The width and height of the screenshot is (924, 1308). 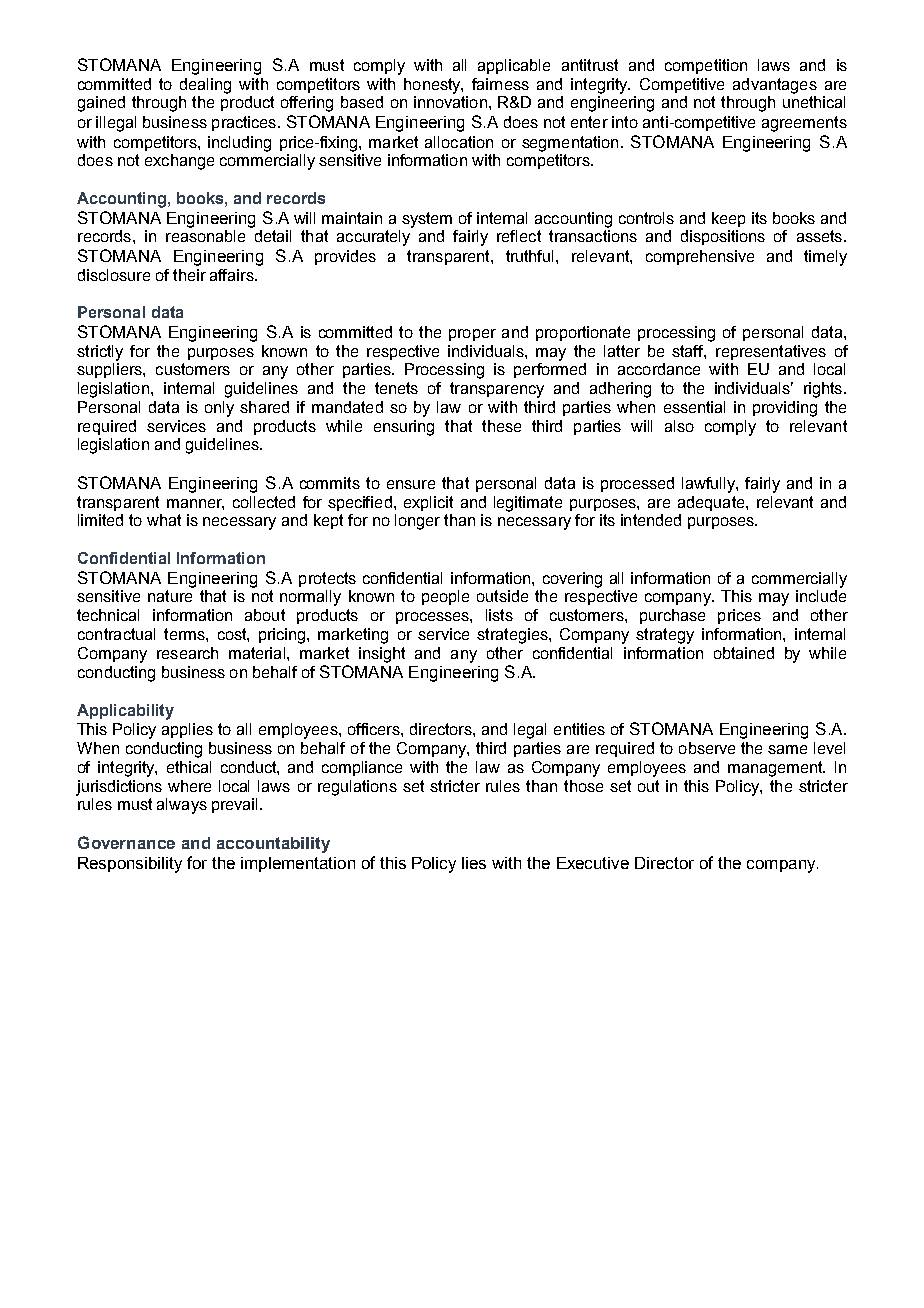 I want to click on innovation, so click(x=450, y=102).
